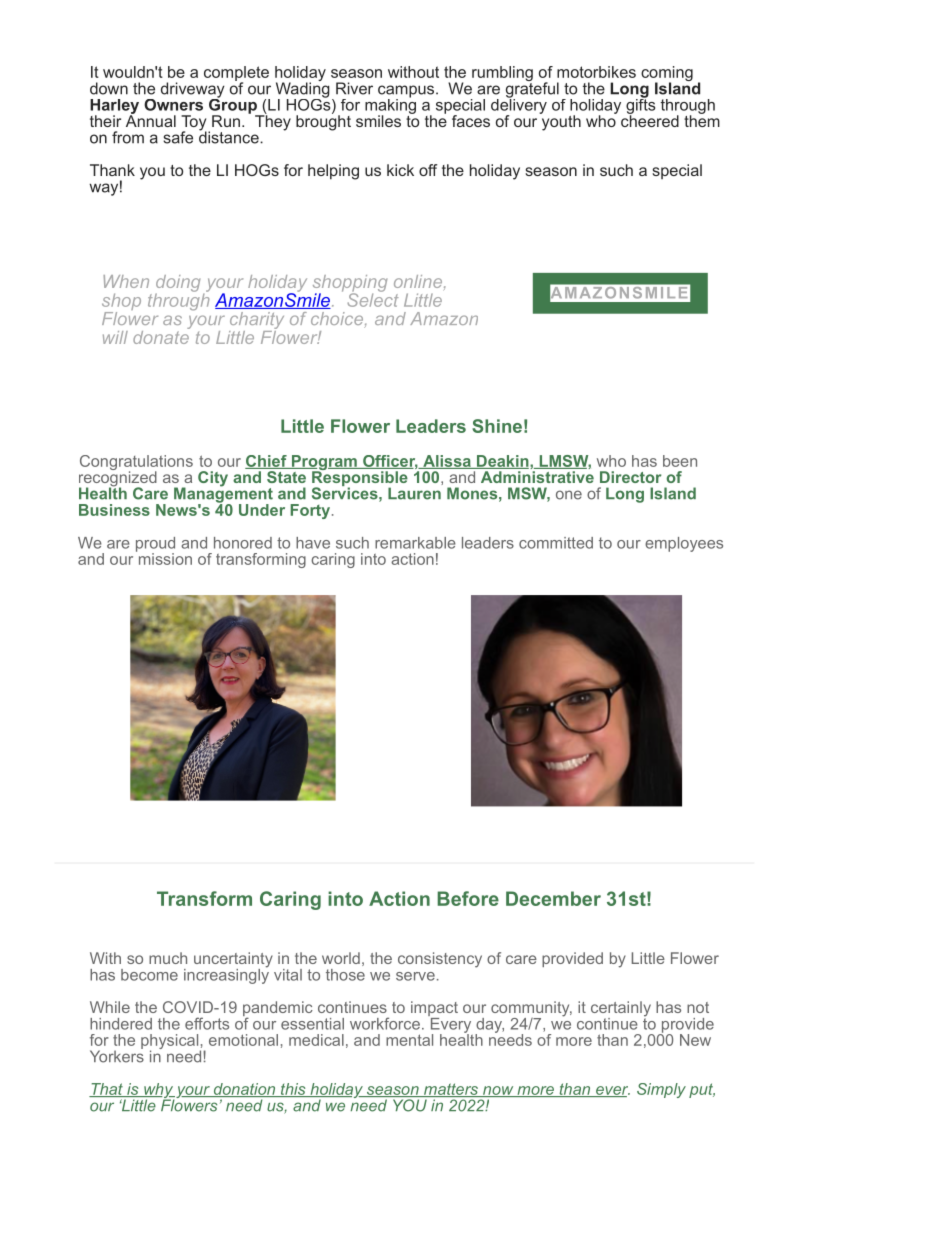 The height and width of the screenshot is (1233, 952). I want to click on Congratulations, so click(136, 464).
